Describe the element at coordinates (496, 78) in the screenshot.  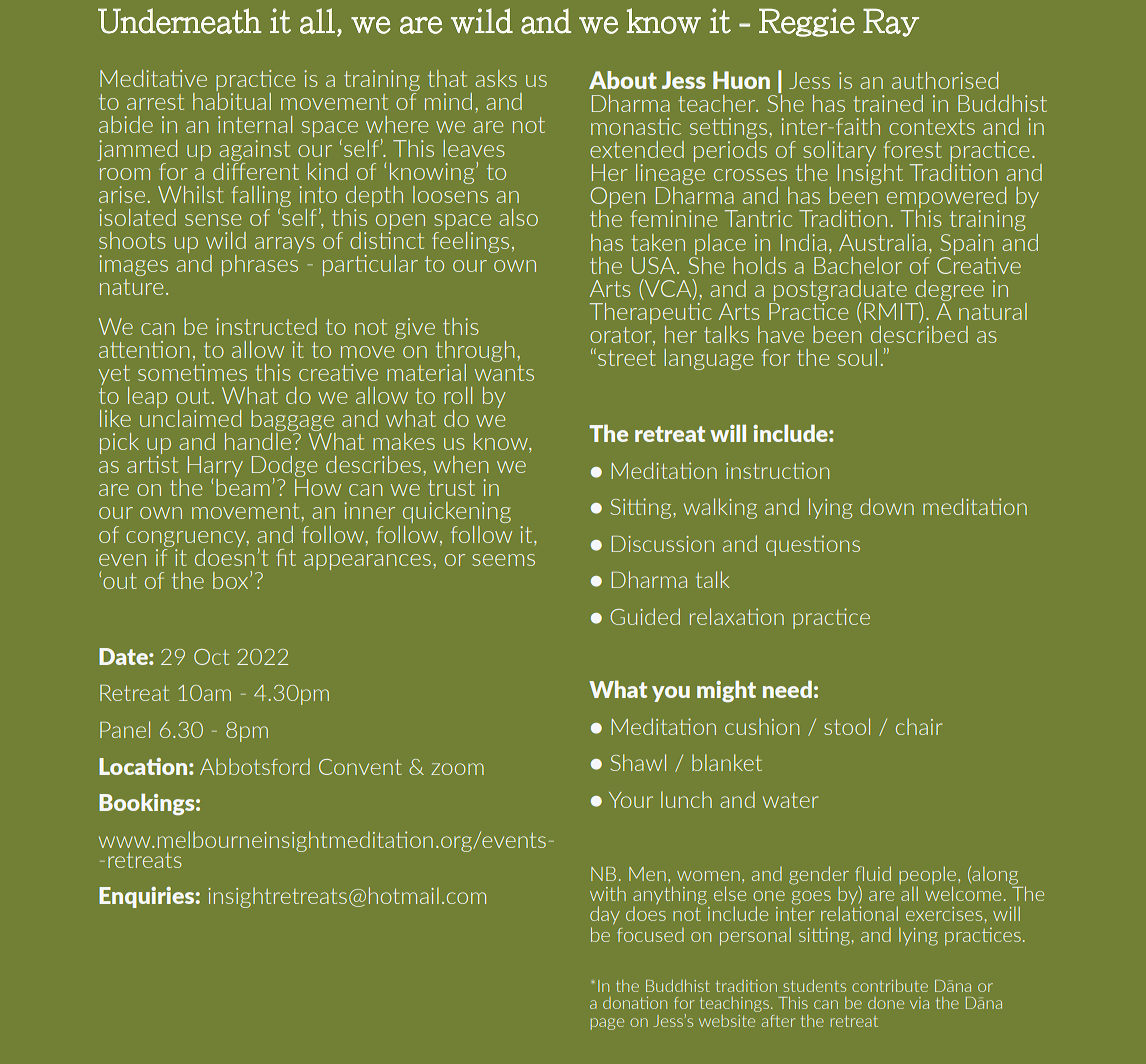
I see `asks` at that location.
